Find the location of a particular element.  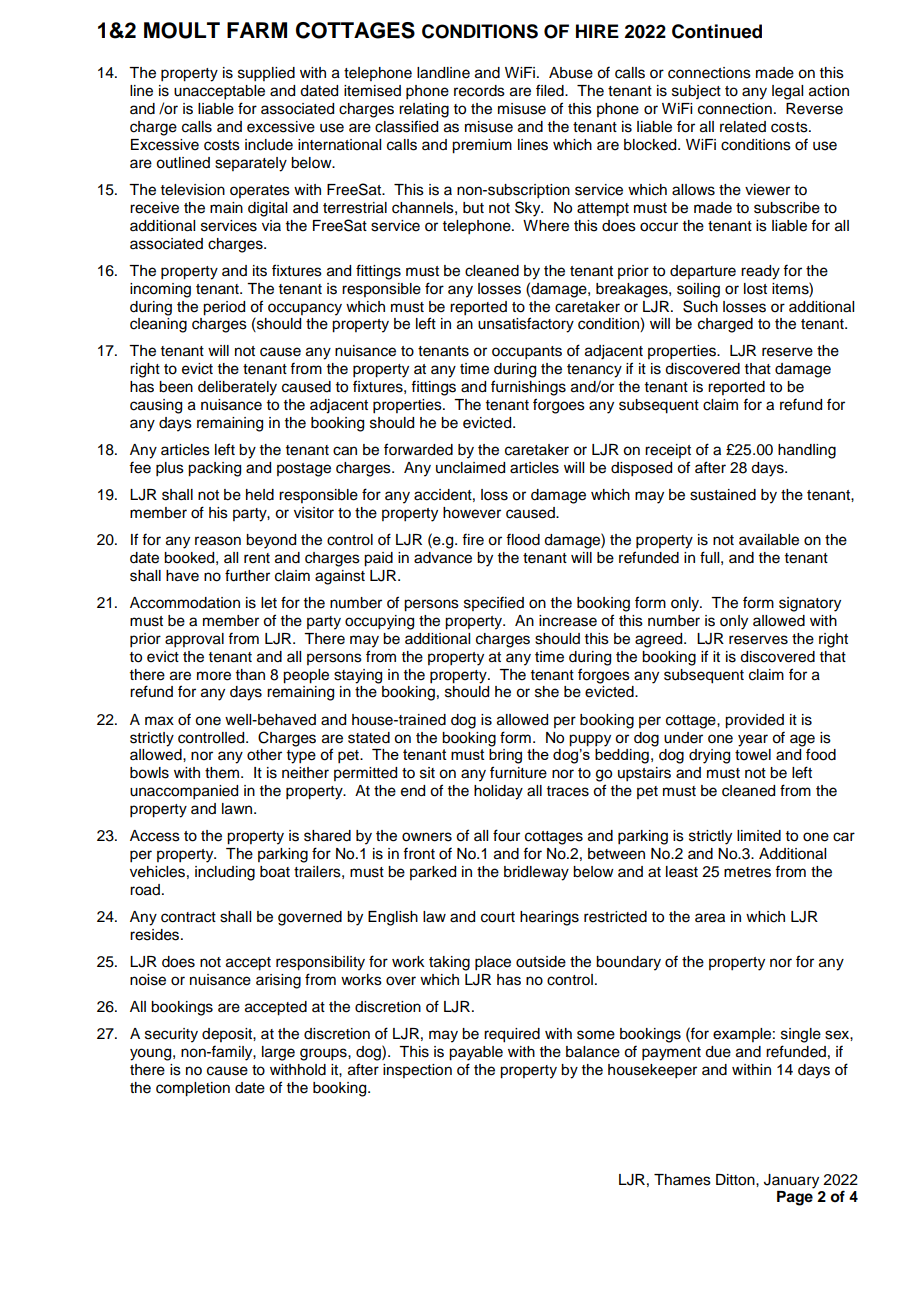

Continued is located at coordinates (717, 31).
